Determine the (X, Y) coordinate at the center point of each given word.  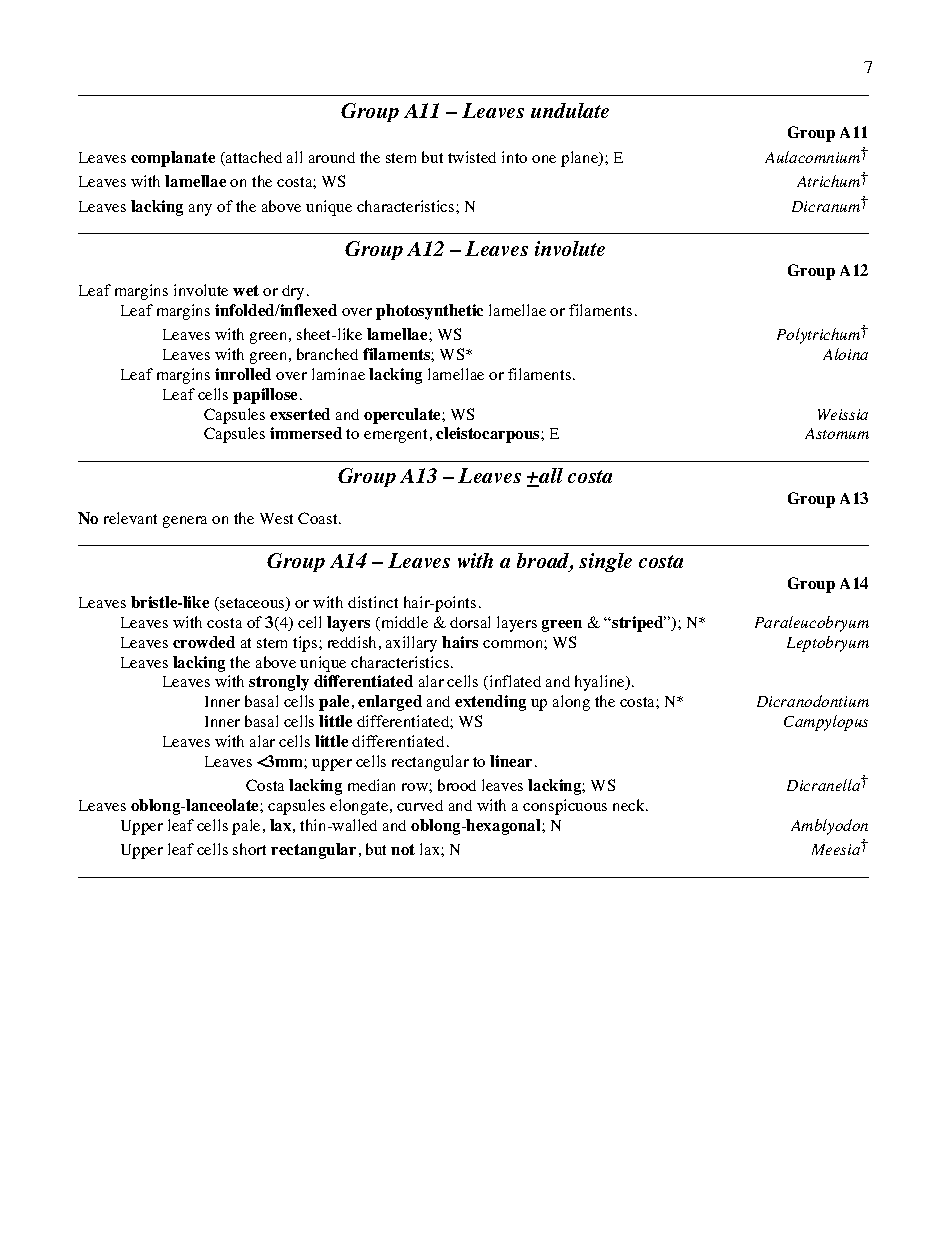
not (403, 849)
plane (581, 159)
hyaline (601, 683)
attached (253, 158)
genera (185, 522)
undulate (570, 110)
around (332, 157)
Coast (319, 518)
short (249, 849)
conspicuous (565, 807)
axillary (411, 644)
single (605, 562)
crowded (204, 642)
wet (246, 290)
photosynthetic (429, 312)
